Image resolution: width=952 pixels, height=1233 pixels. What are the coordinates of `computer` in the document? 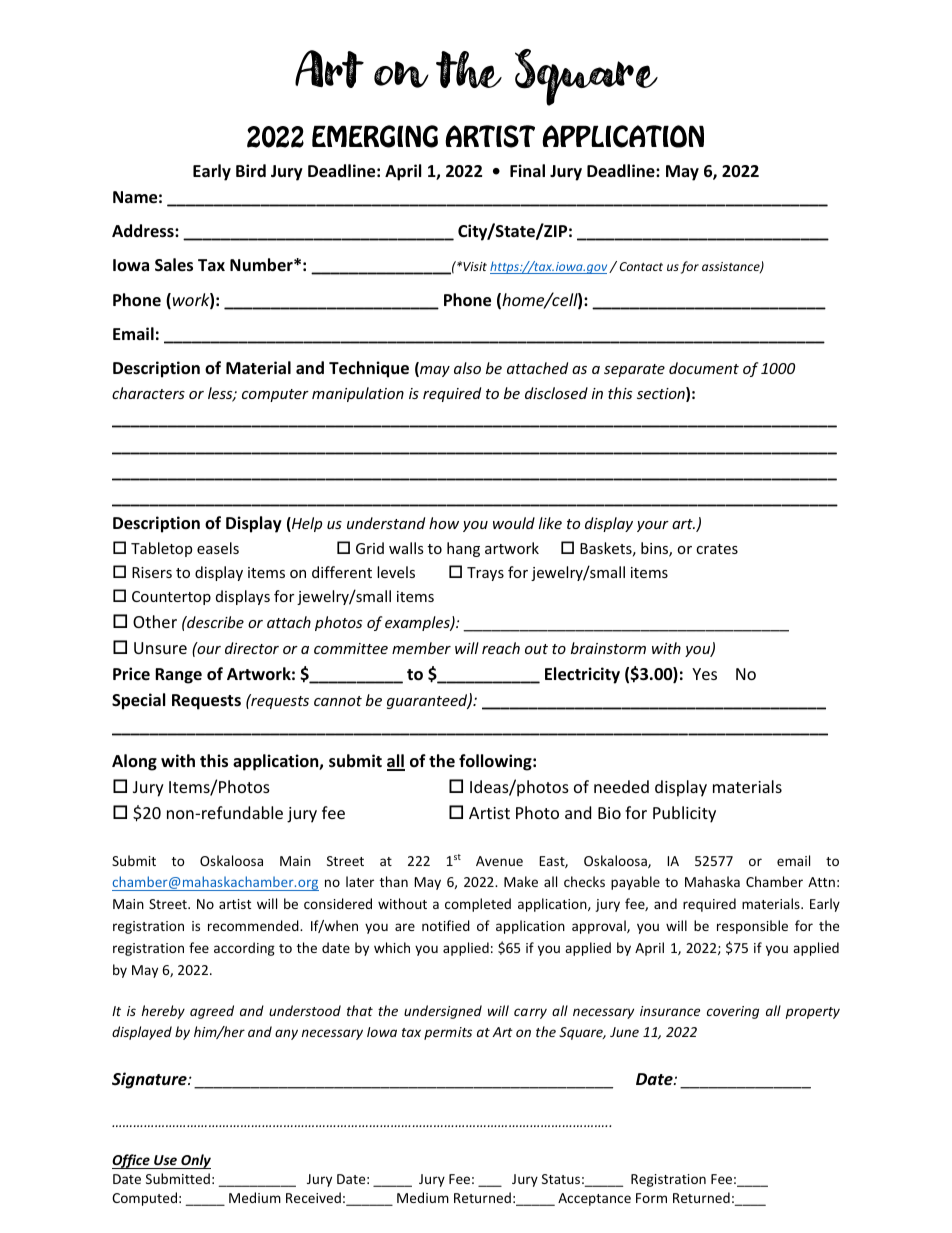 It's located at (275, 395).
